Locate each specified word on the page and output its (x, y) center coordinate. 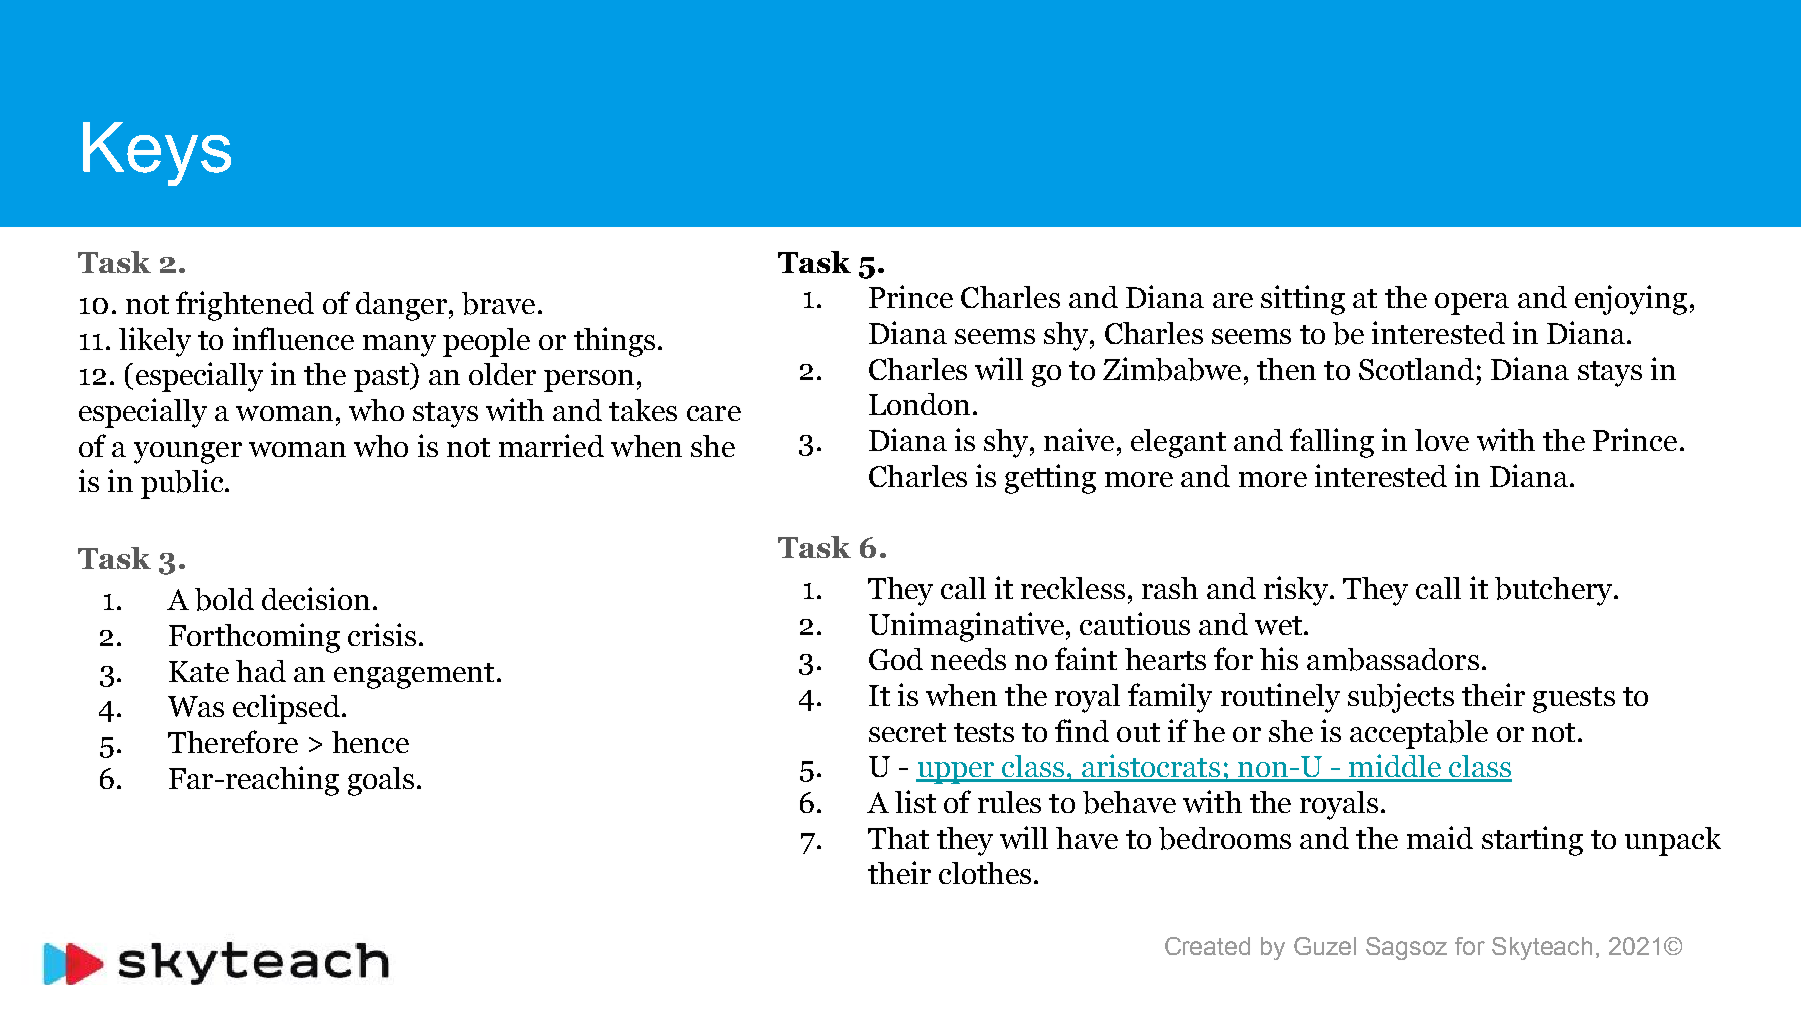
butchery (1555, 591)
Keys (157, 154)
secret (907, 732)
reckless (1073, 588)
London (919, 404)
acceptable (1419, 734)
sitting (1303, 300)
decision (316, 598)
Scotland (1416, 369)
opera (1472, 304)
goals (381, 781)
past (382, 379)
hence (370, 742)
